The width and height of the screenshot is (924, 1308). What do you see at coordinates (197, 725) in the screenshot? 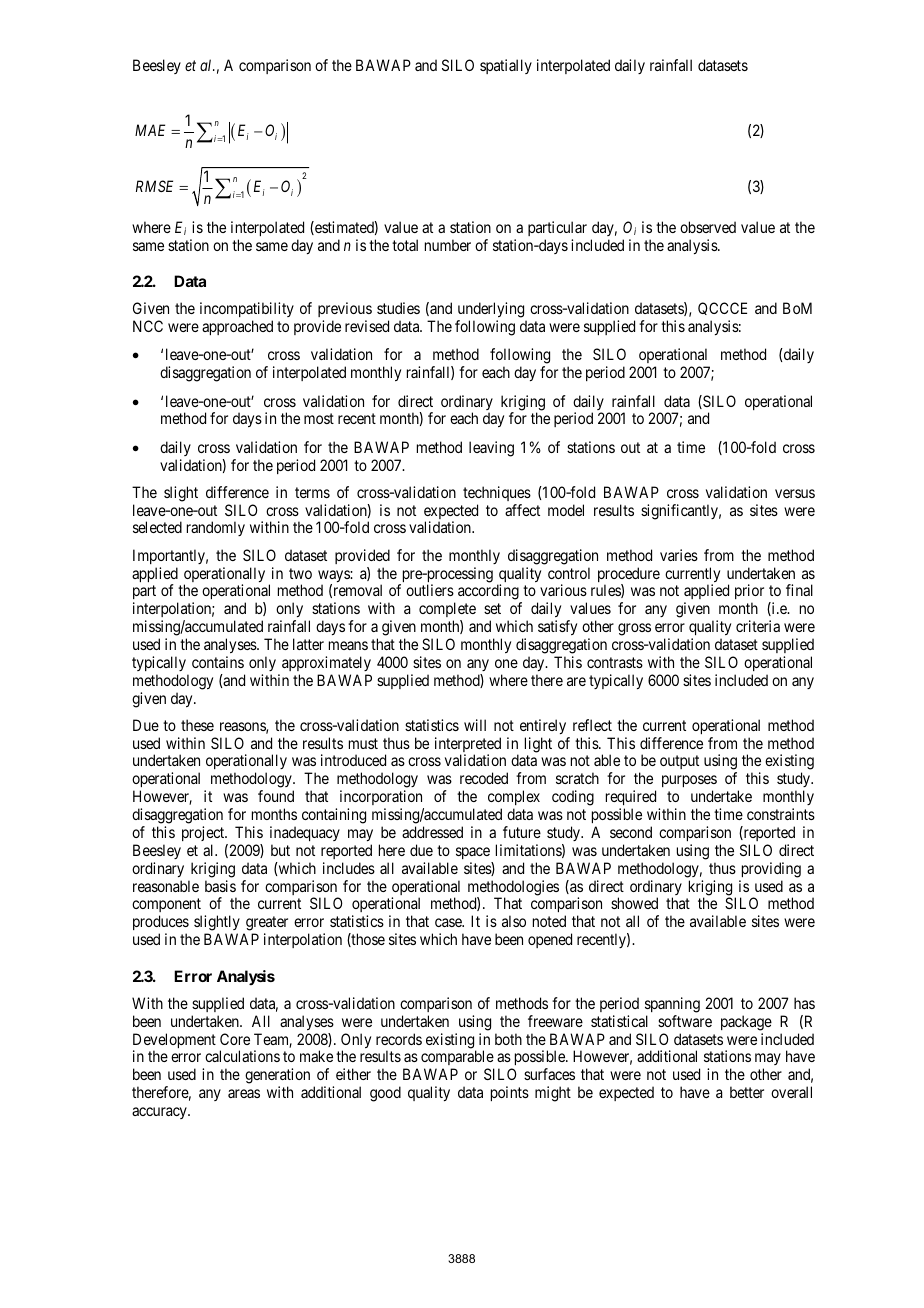
I see `these` at bounding box center [197, 725].
